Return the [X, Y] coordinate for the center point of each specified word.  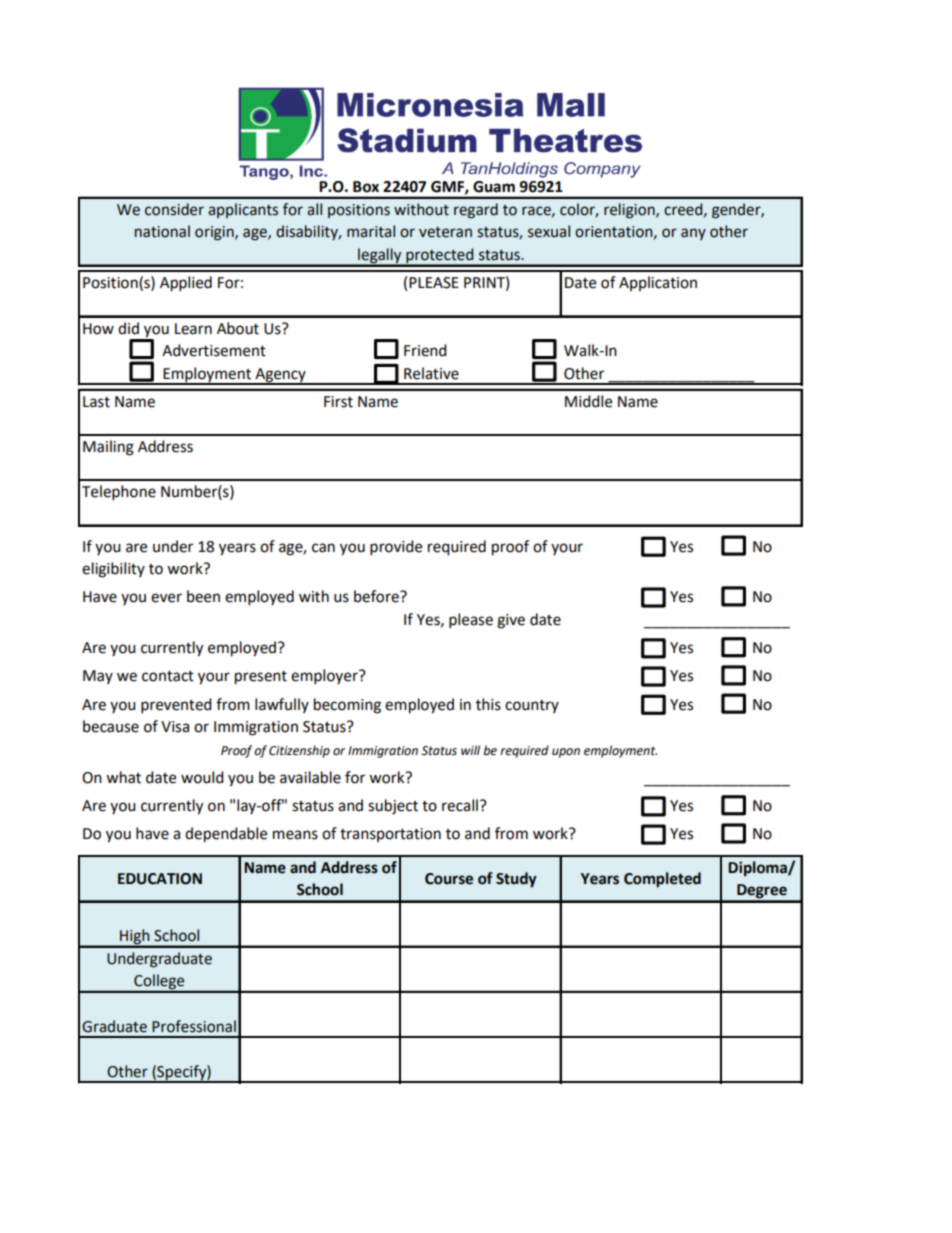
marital [371, 231]
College [159, 983]
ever [166, 598]
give [511, 621]
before [377, 596]
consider [174, 209]
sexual [549, 231]
